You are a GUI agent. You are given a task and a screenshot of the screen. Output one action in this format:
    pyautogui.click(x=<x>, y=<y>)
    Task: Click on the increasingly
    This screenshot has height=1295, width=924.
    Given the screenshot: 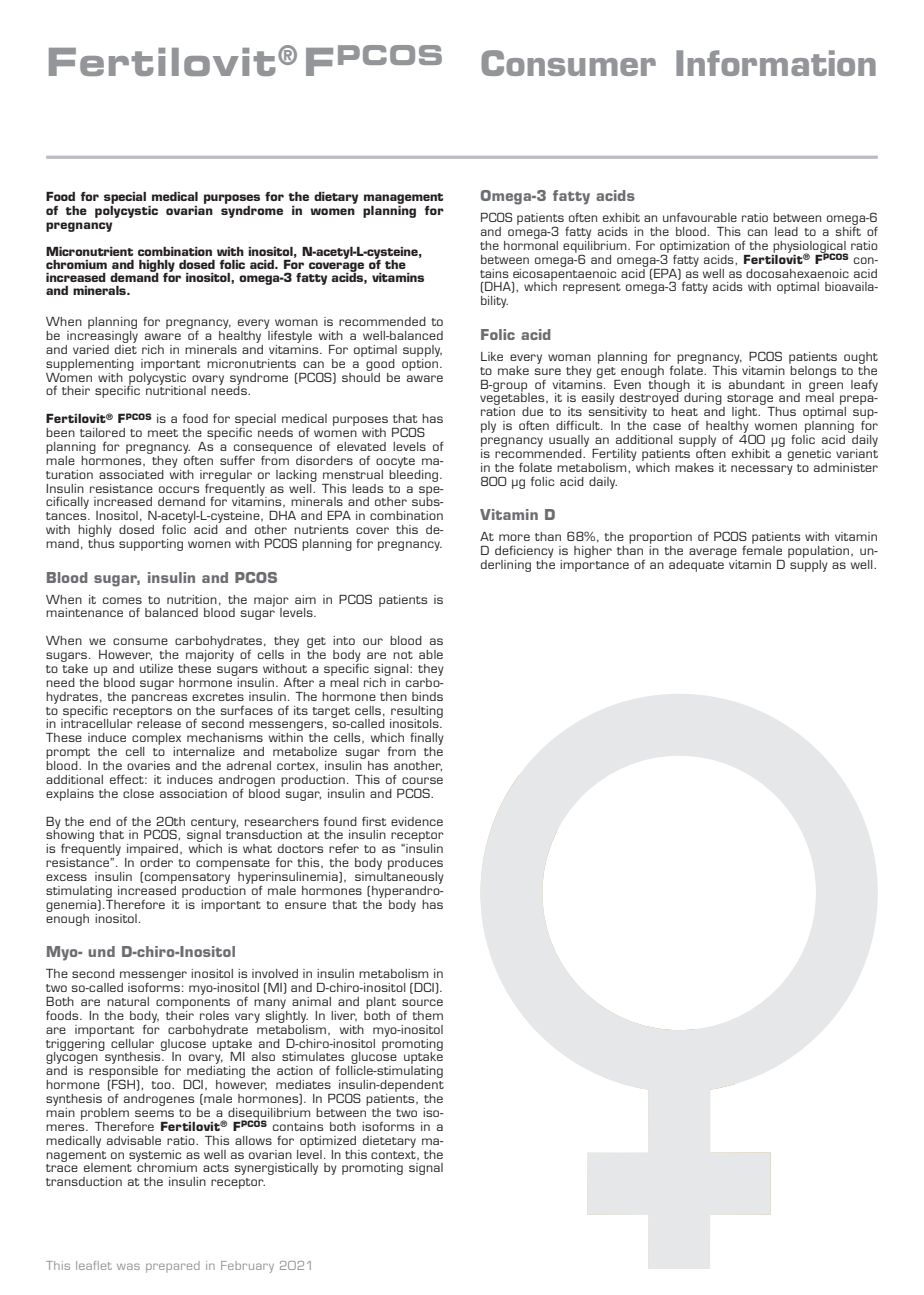 What is the action you would take?
    pyautogui.click(x=102, y=335)
